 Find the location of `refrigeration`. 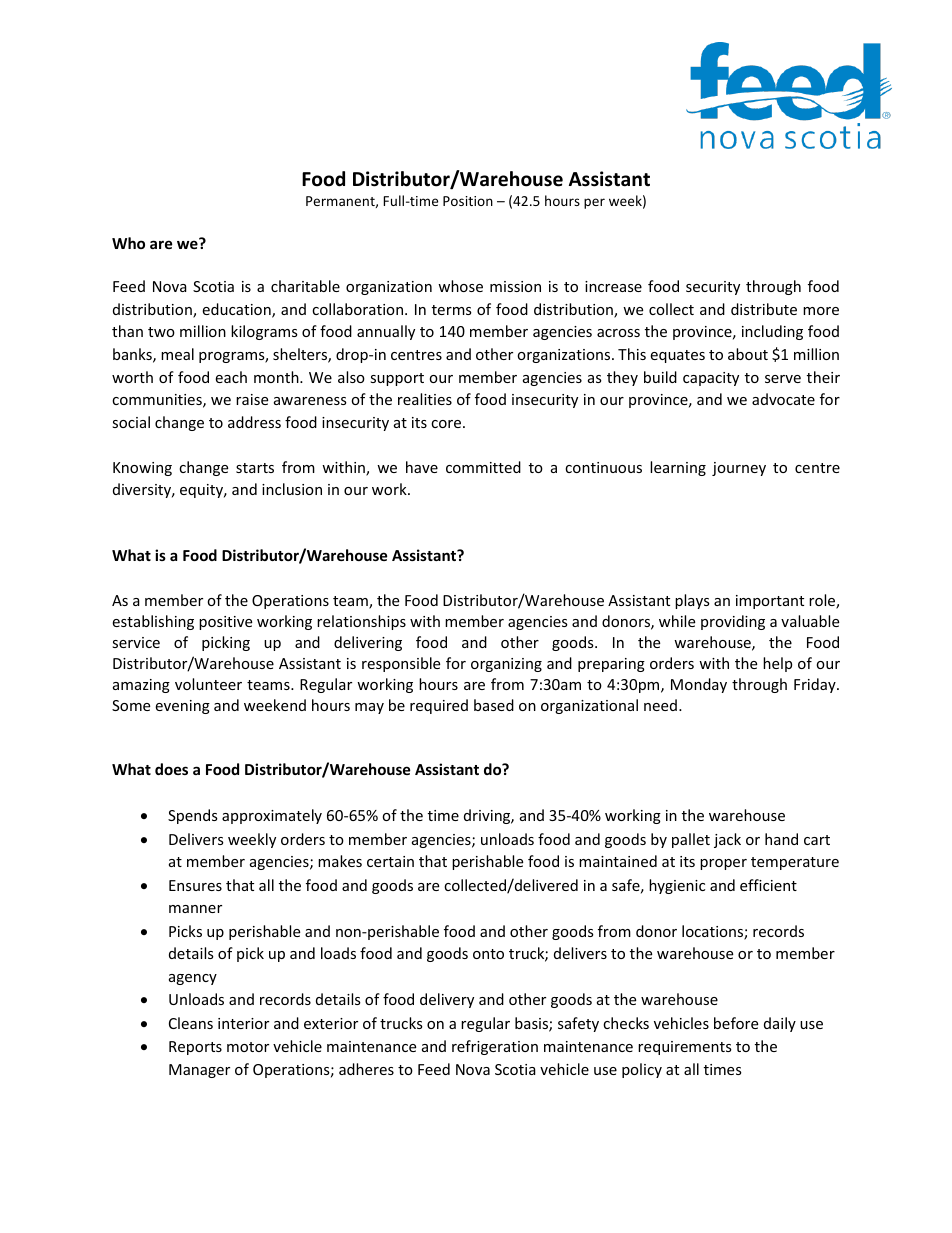

refrigeration is located at coordinates (495, 1047).
